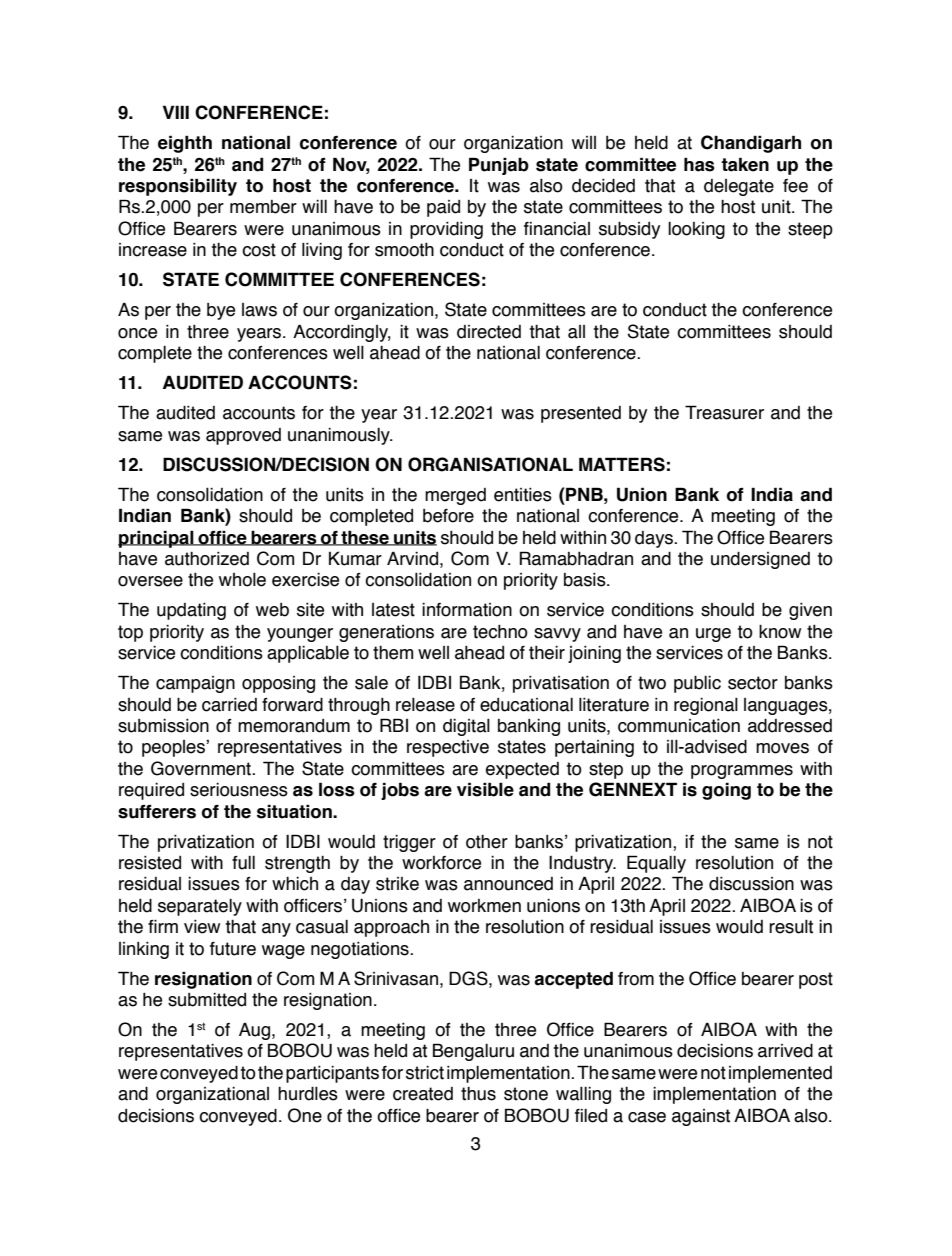 The width and height of the document is (952, 1256). Describe the element at coordinates (724, 412) in the document. I see `Treasurer` at that location.
